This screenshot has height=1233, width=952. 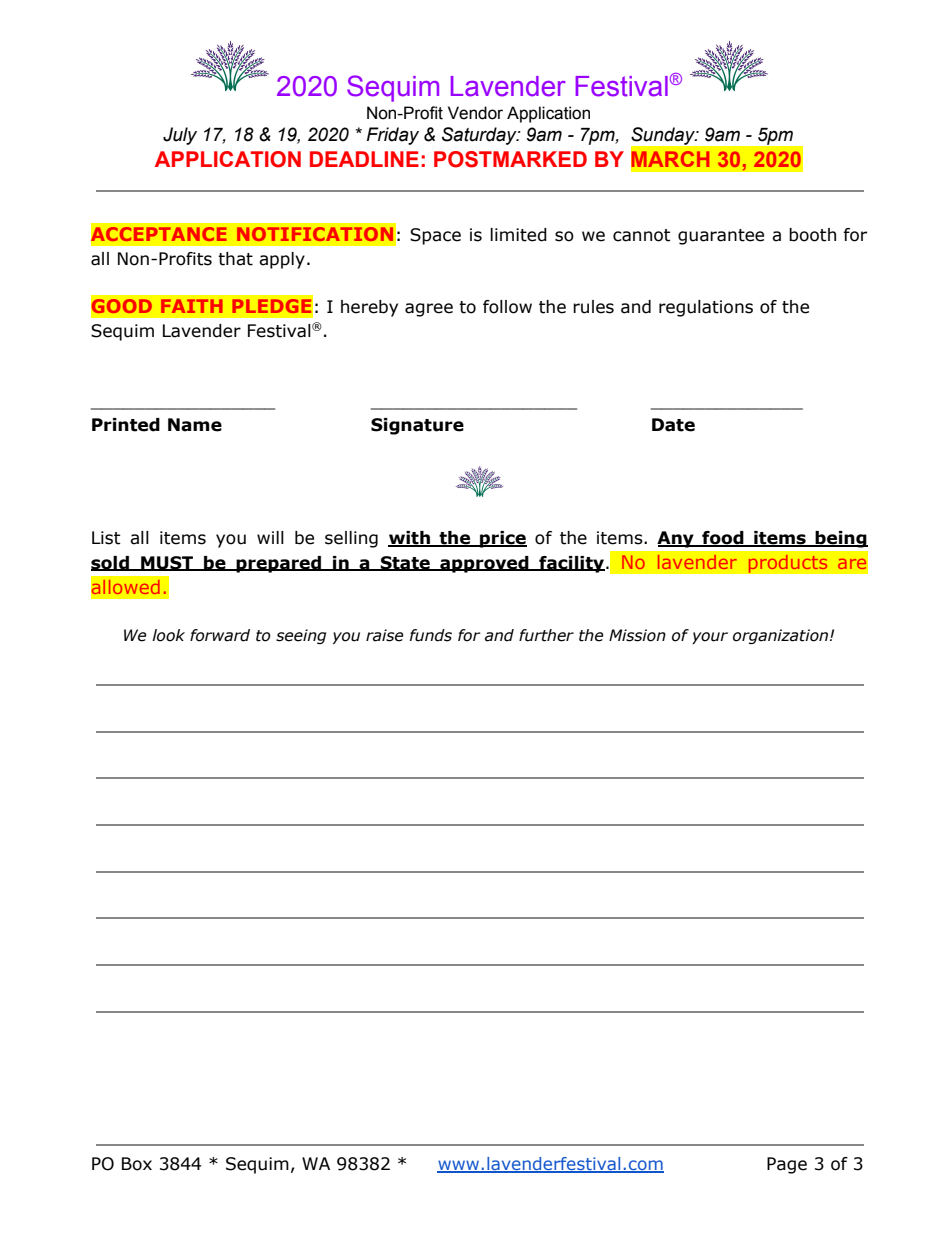 I want to click on Vendor, so click(x=475, y=113).
